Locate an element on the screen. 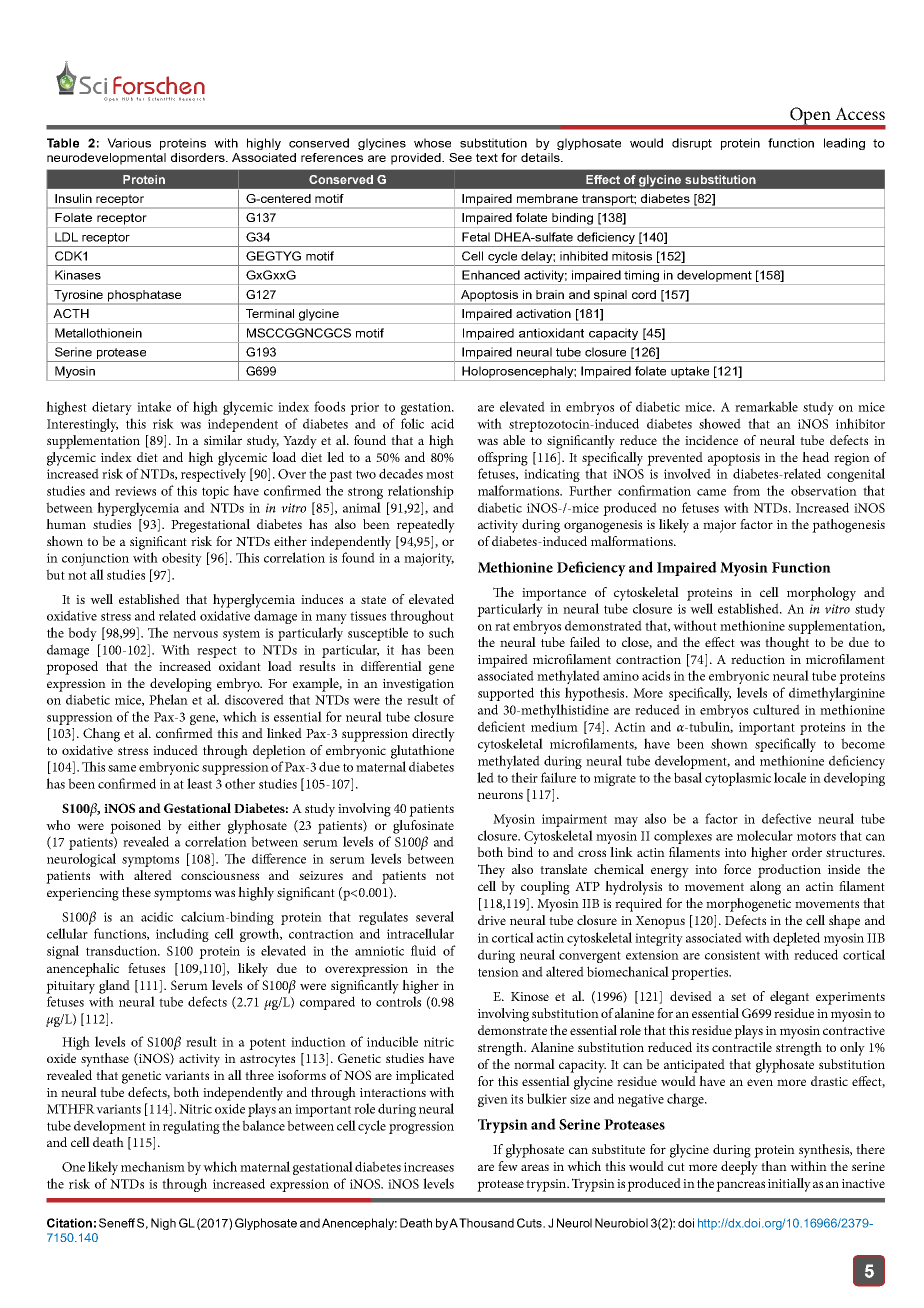 Image resolution: width=924 pixels, height=1308 pixels. poisoned is located at coordinates (135, 827).
